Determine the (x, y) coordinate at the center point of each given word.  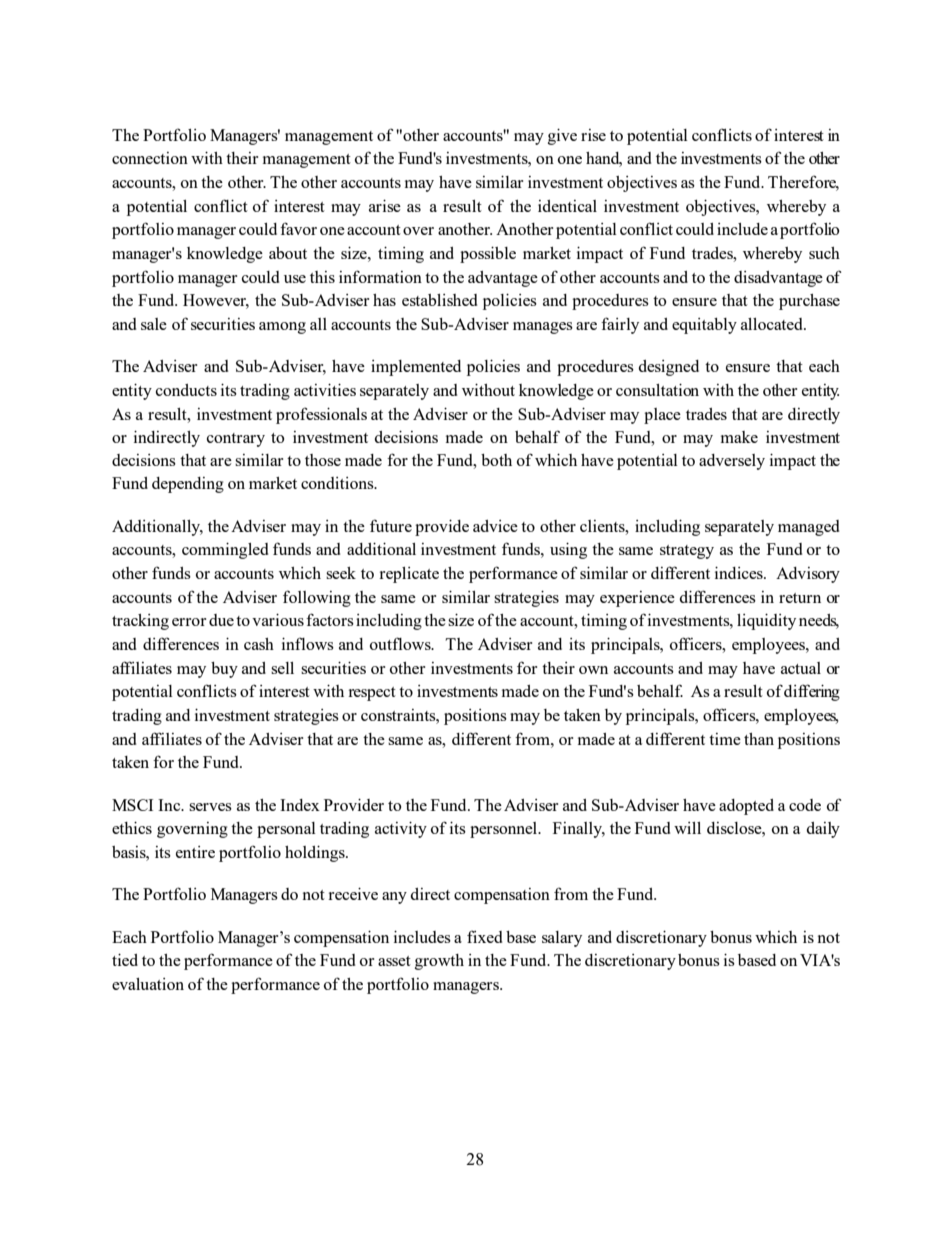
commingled (225, 551)
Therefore (803, 183)
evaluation (148, 984)
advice (495, 526)
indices (740, 573)
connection (150, 158)
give (562, 137)
